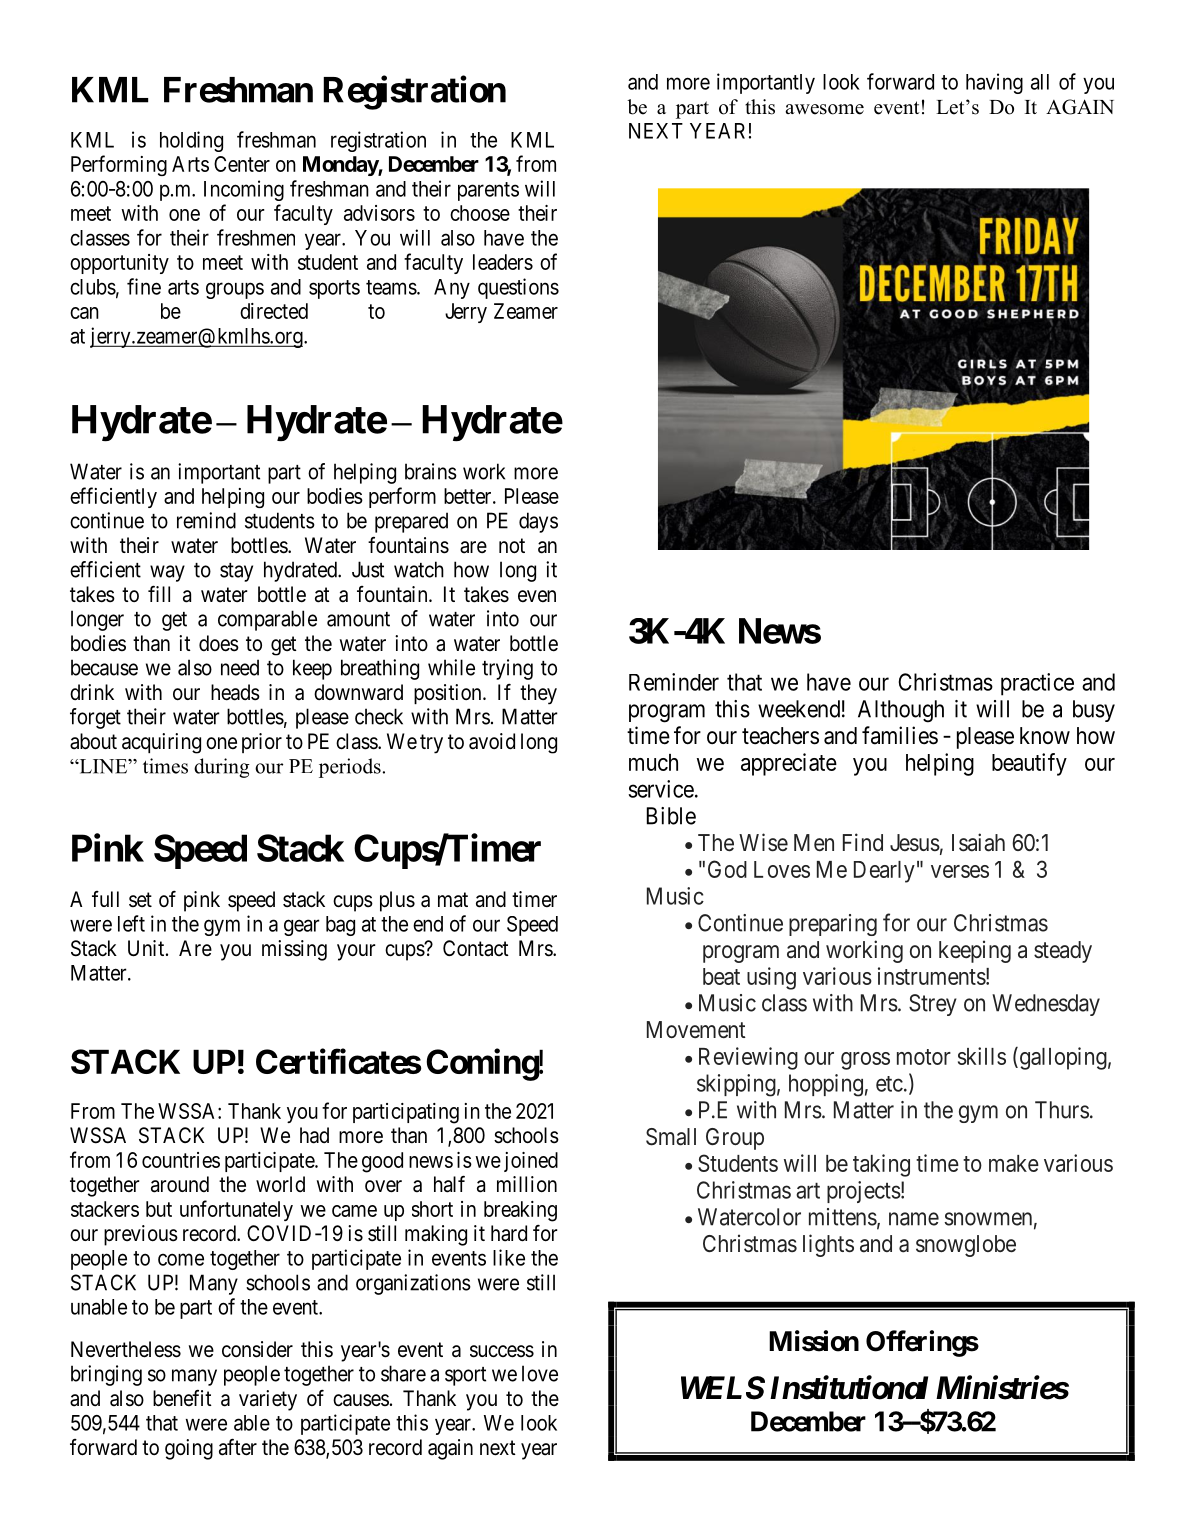  Describe the element at coordinates (849, 1387) in the screenshot. I see `Institutional` at that location.
